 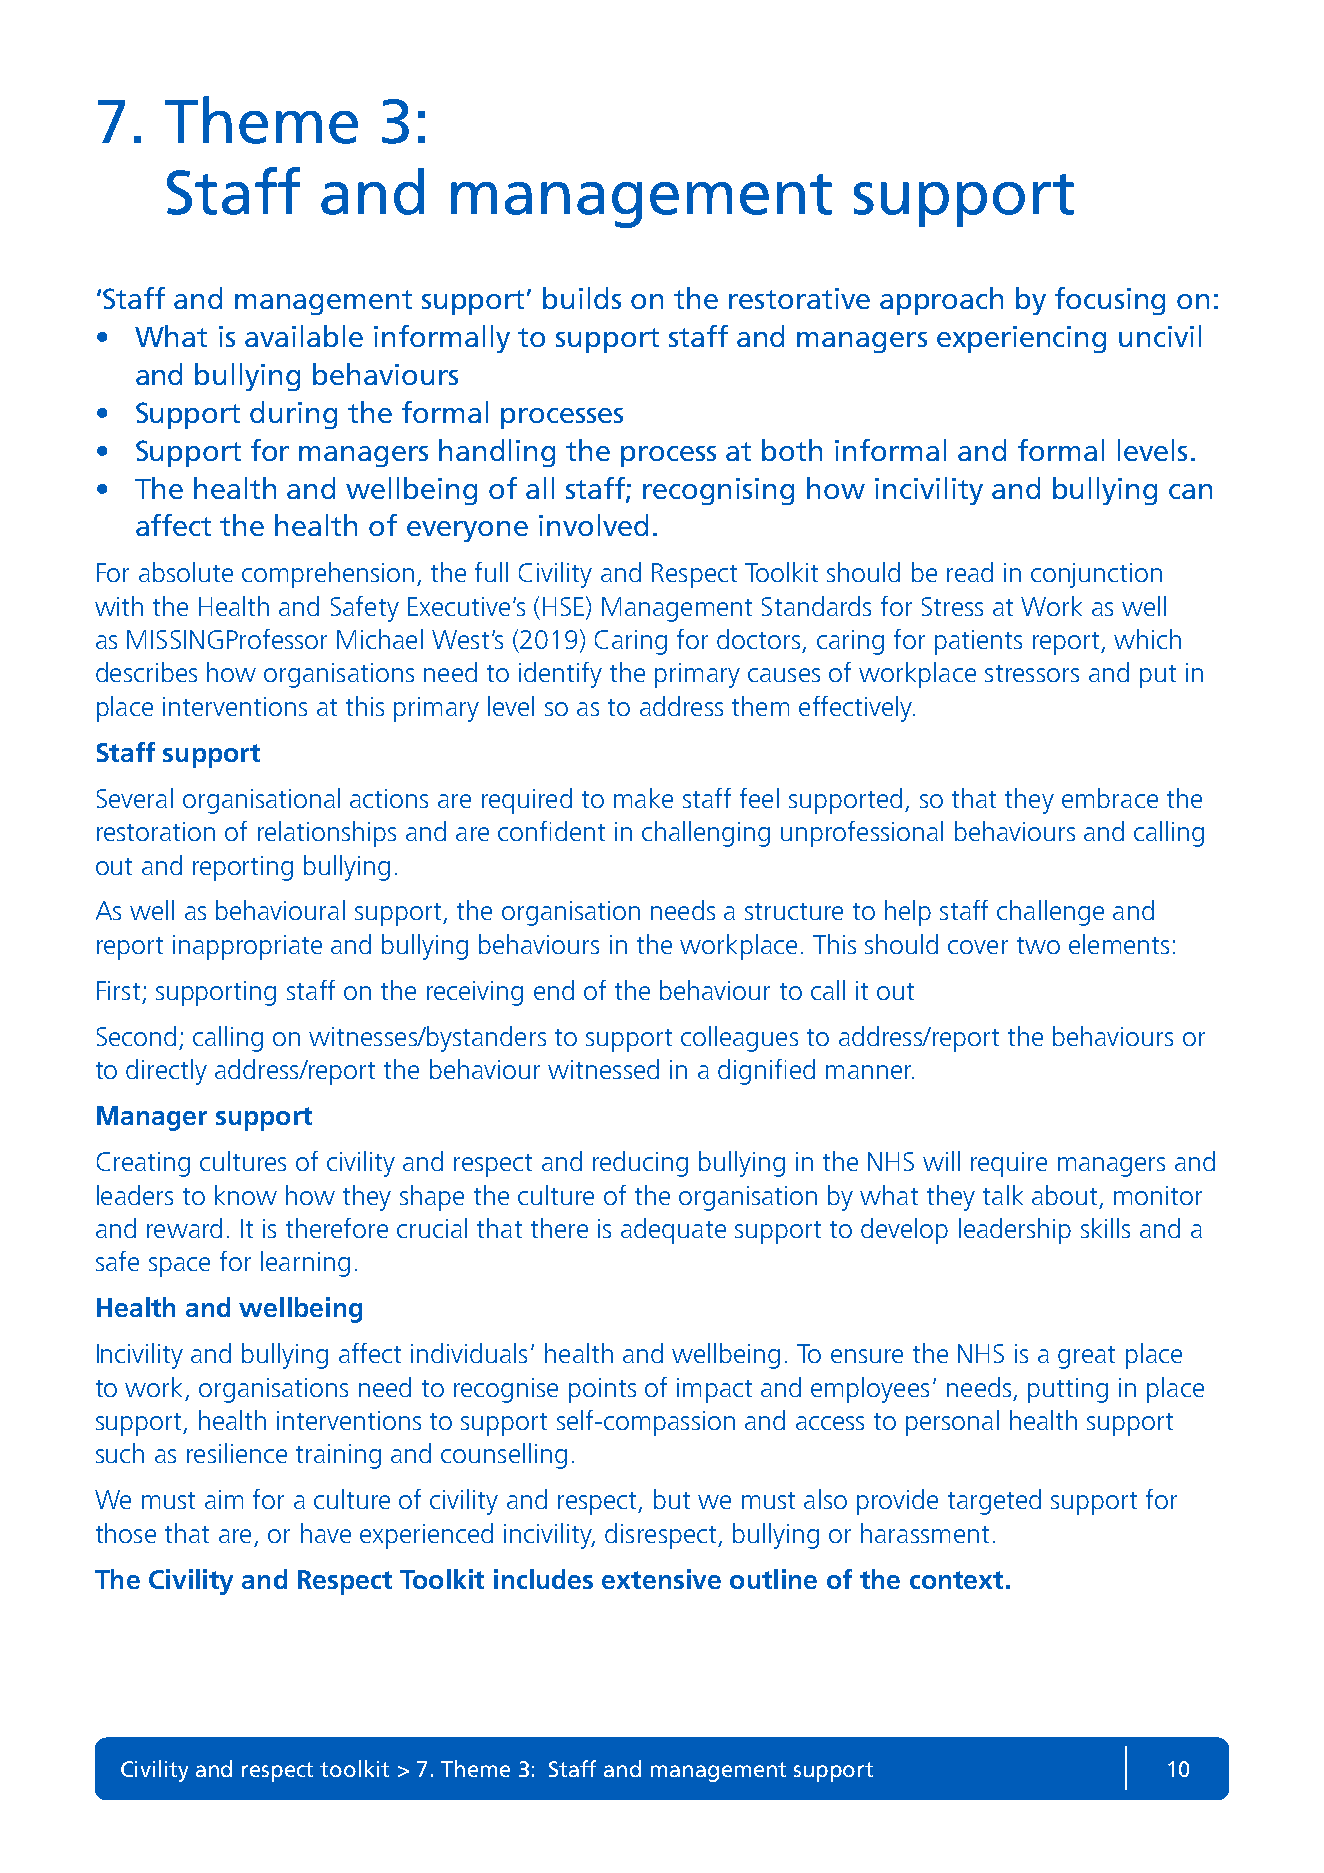 What do you see at coordinates (1021, 339) in the screenshot?
I see `experiencing` at bounding box center [1021, 339].
